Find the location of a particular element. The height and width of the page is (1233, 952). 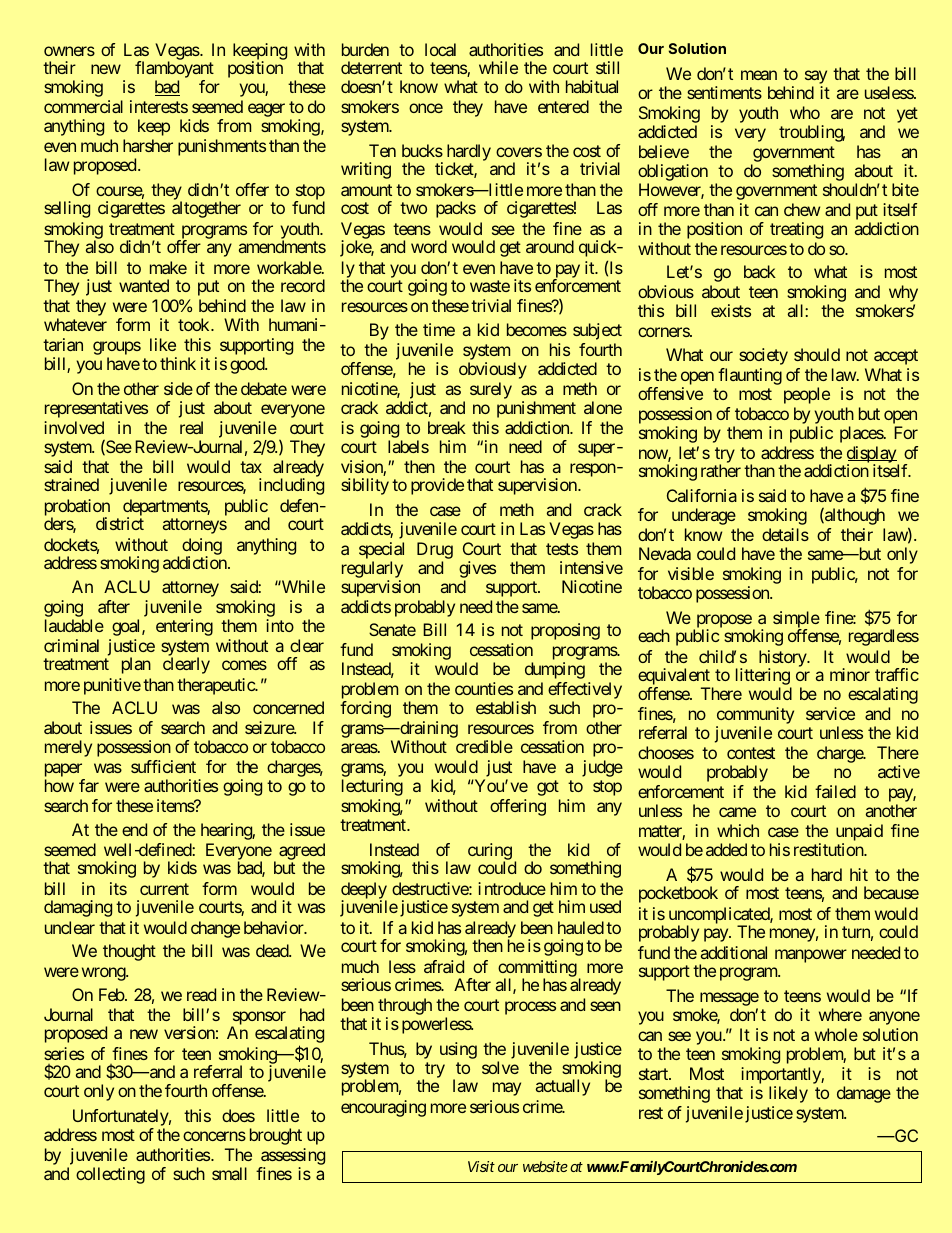

collecting is located at coordinates (110, 1175).
